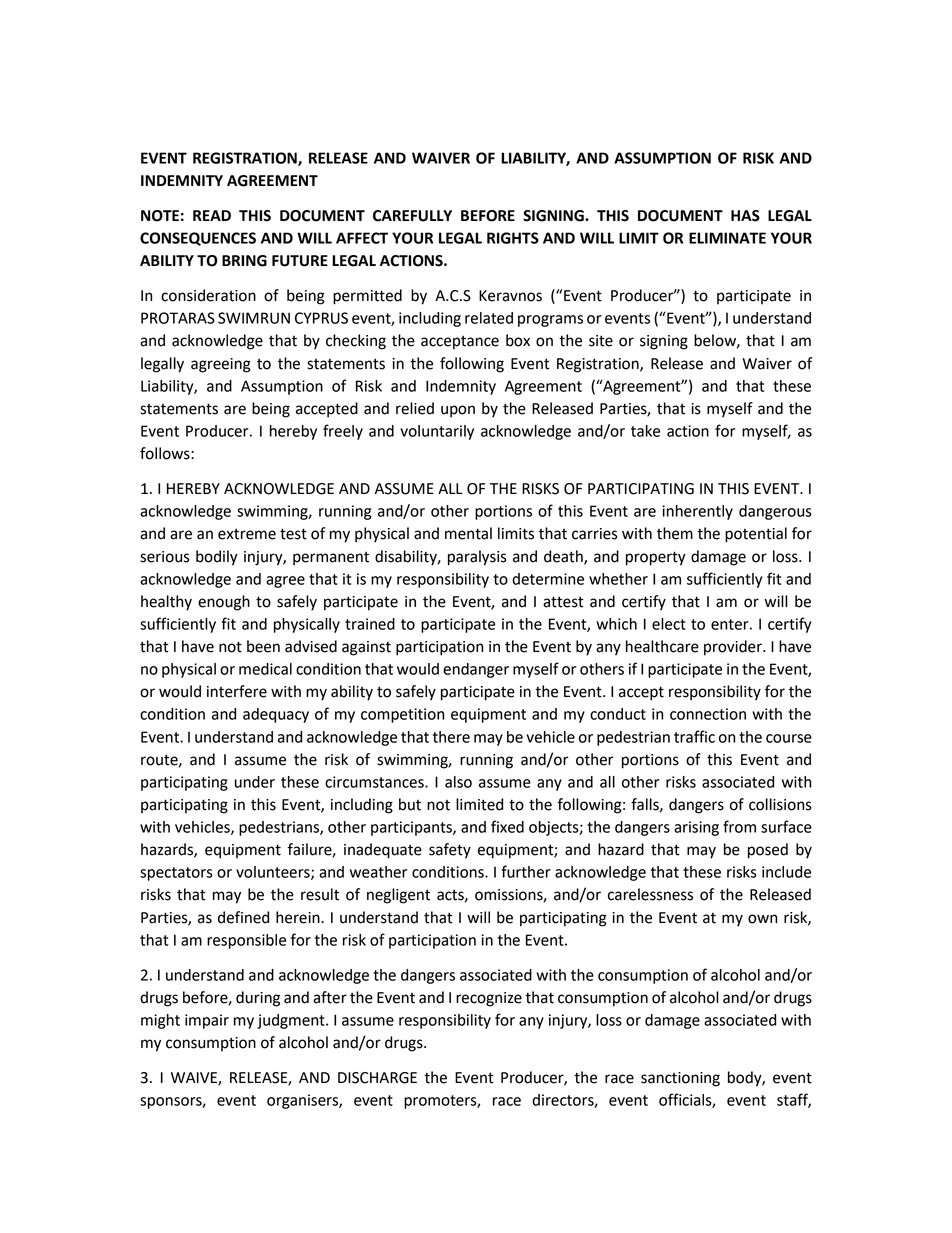  Describe the element at coordinates (727, 238) in the image. I see `ELIMINATE` at that location.
